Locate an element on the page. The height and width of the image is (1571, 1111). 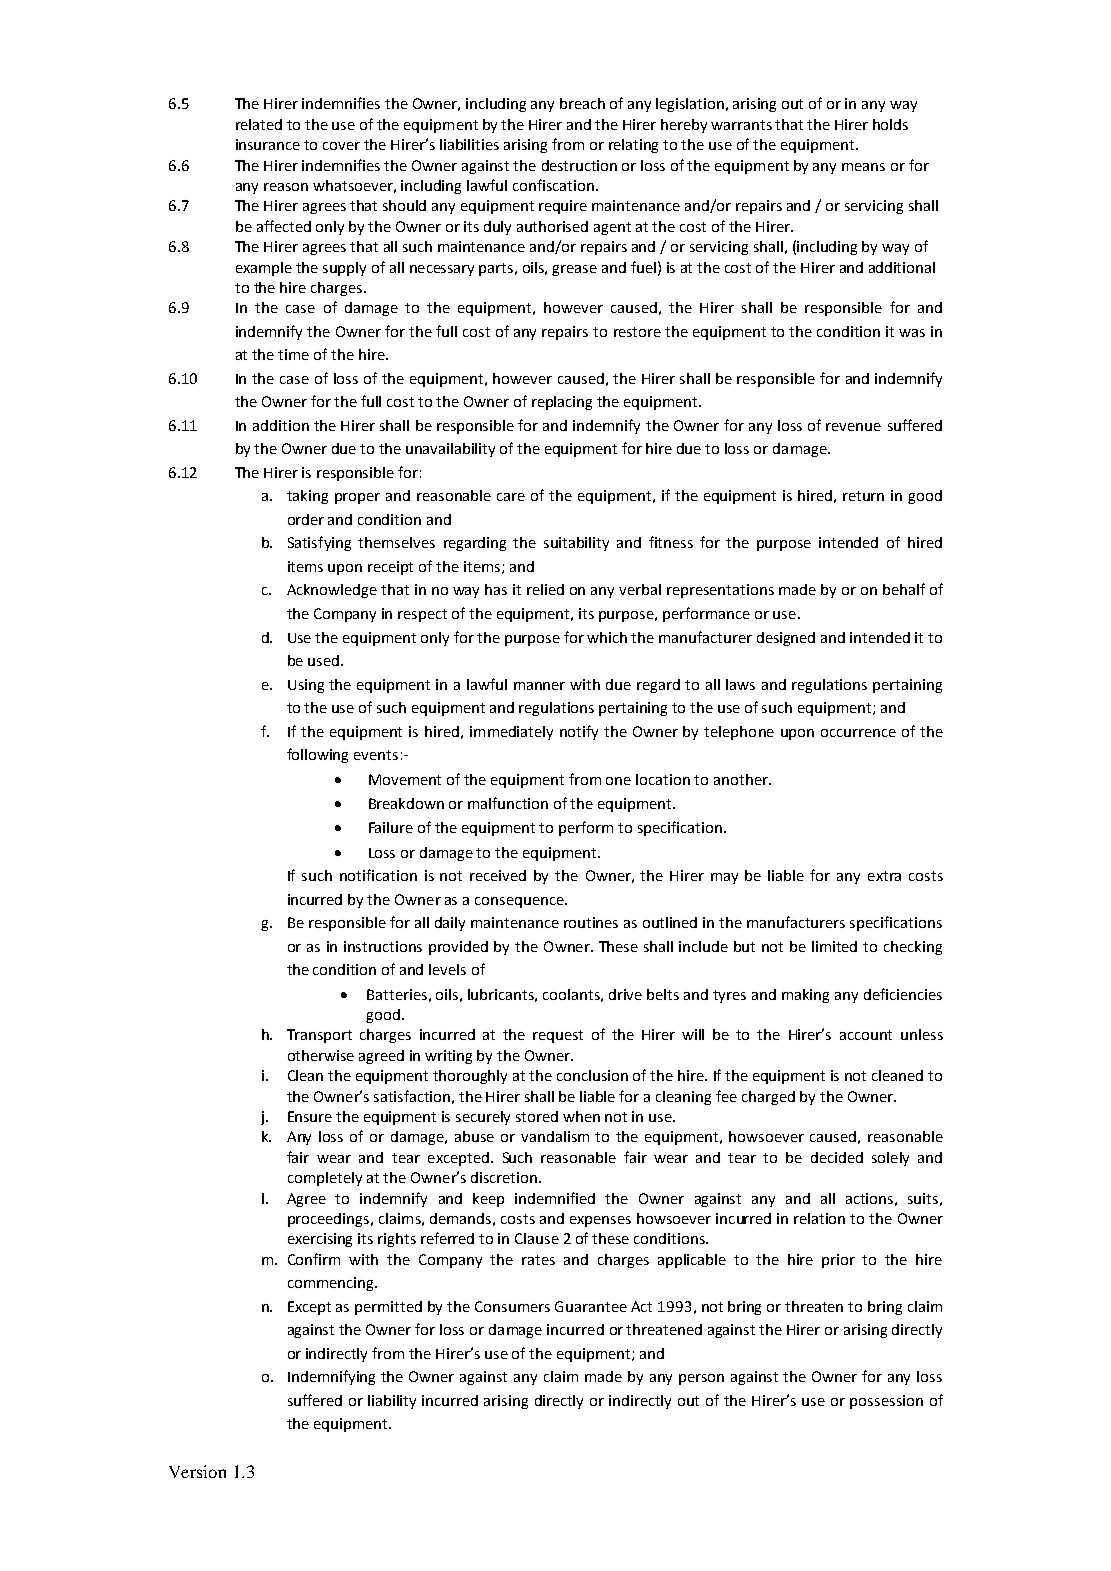
means is located at coordinates (863, 167).
